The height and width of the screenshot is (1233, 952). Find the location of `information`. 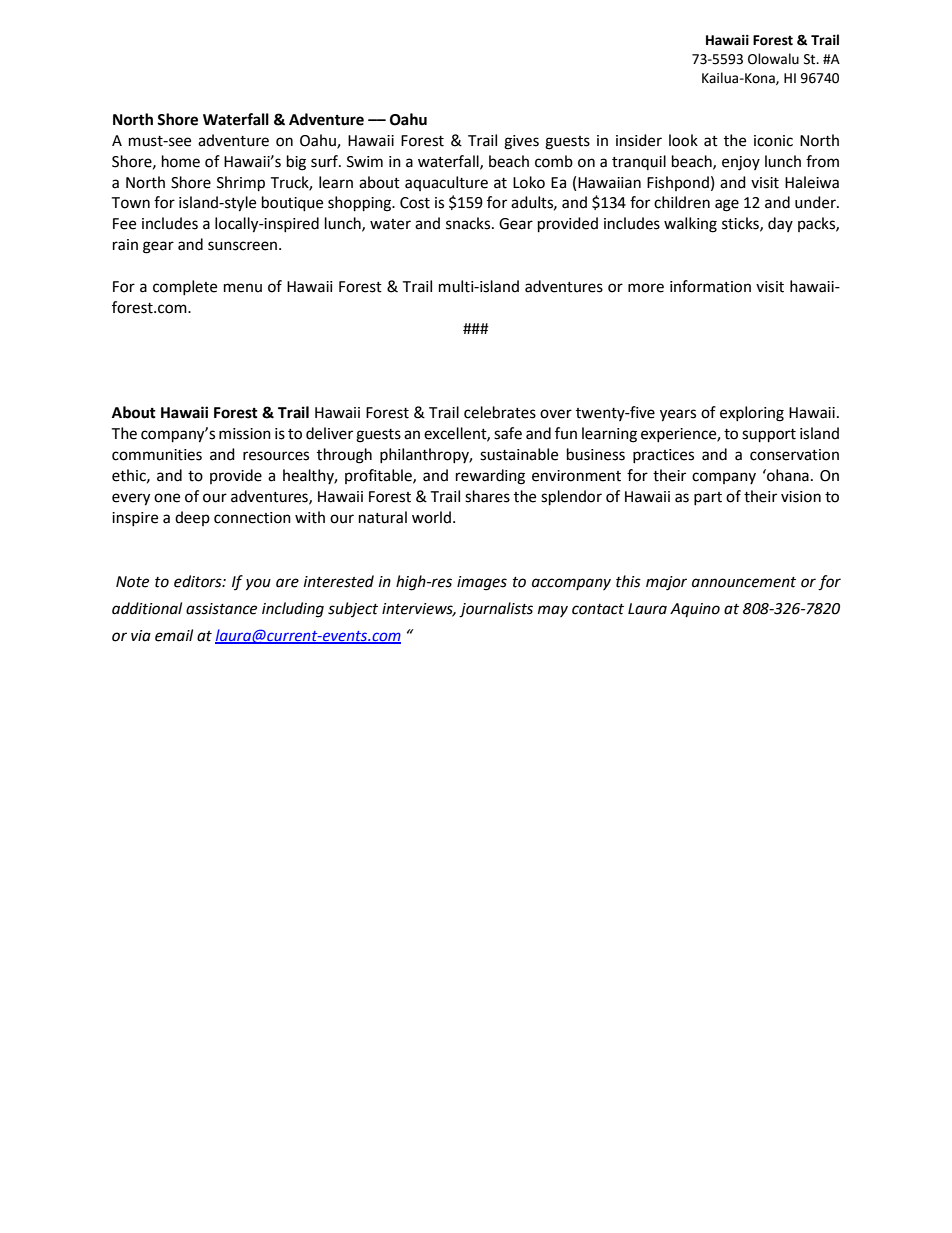

information is located at coordinates (710, 286).
